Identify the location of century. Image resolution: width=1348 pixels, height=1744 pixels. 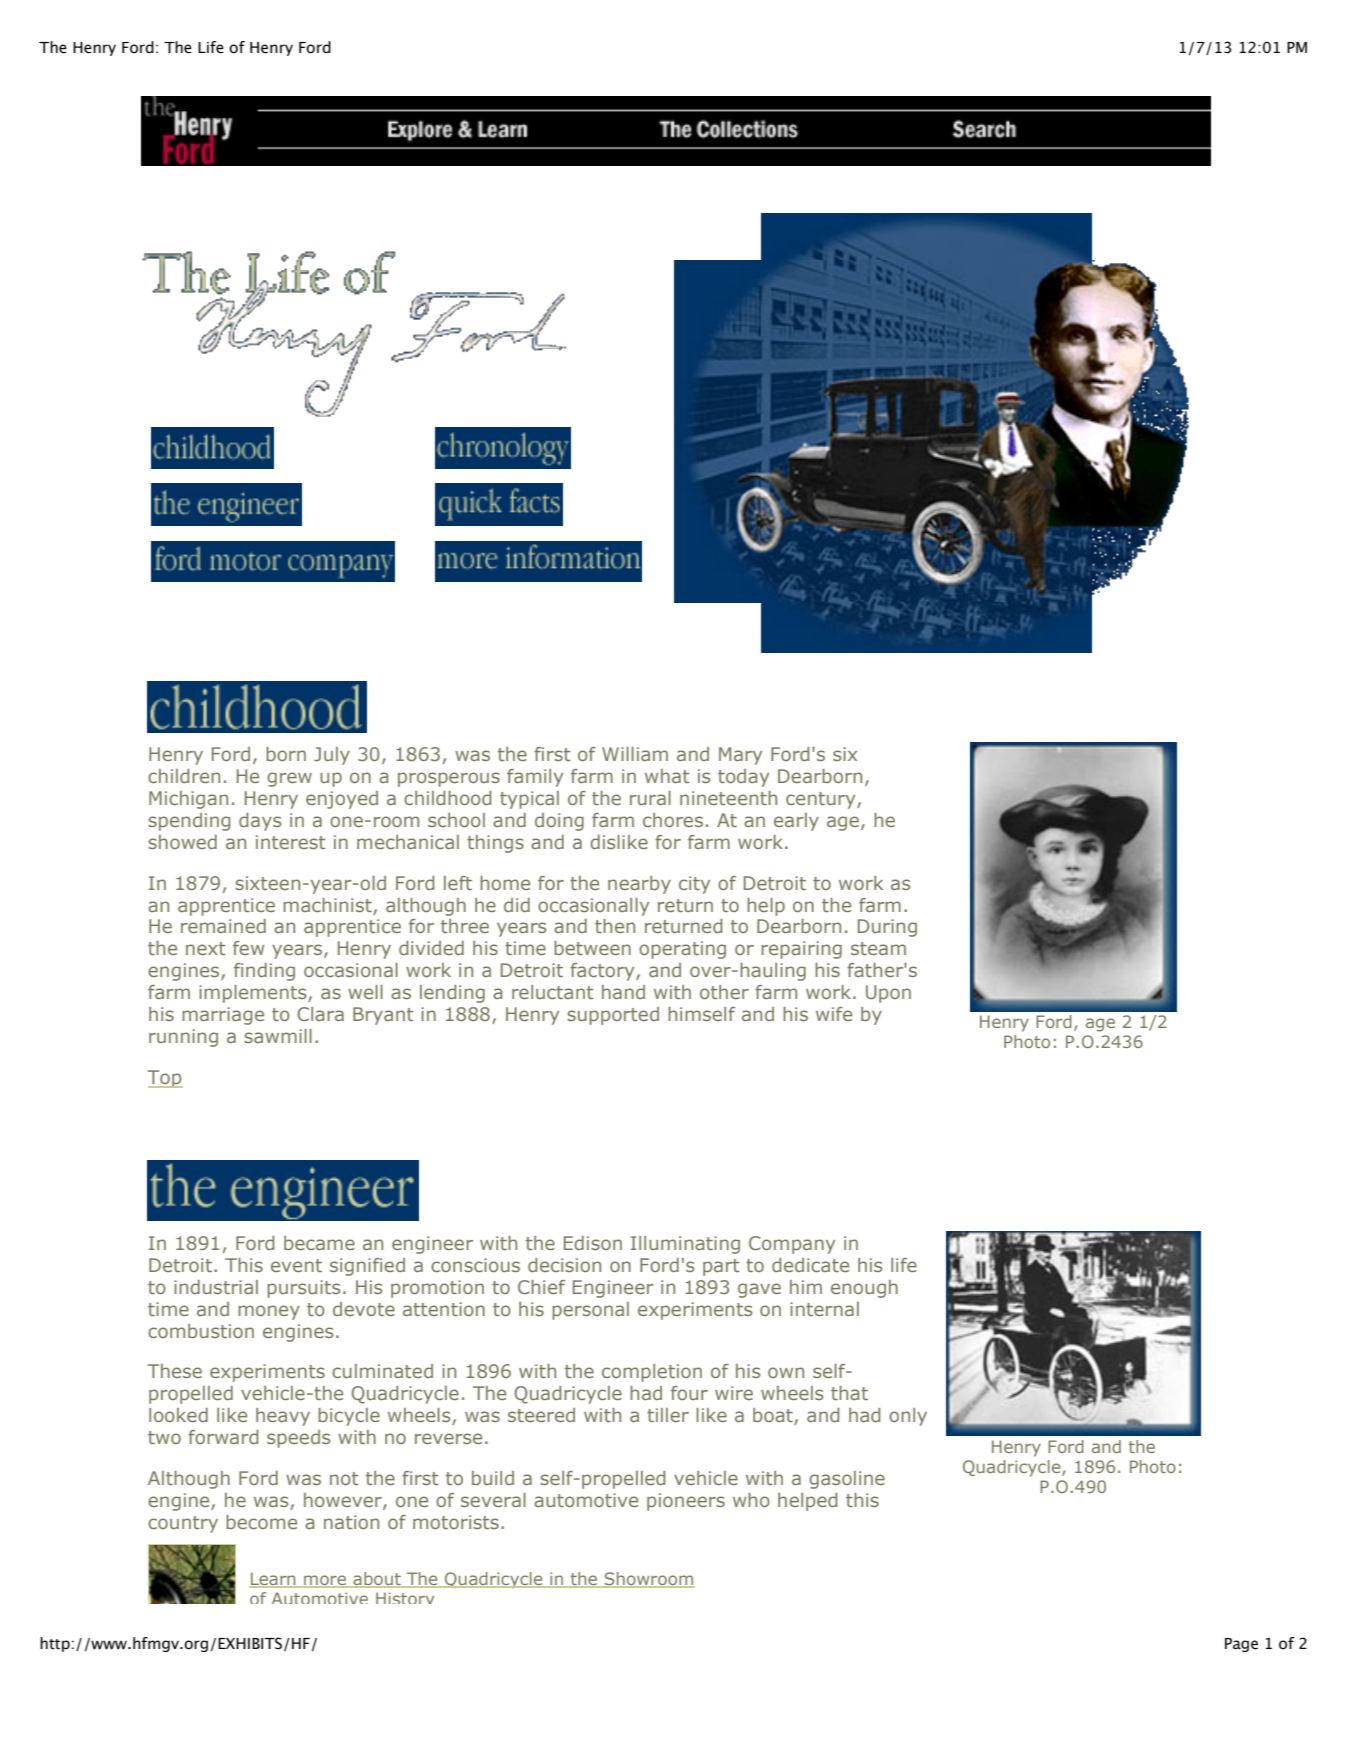
(822, 800).
